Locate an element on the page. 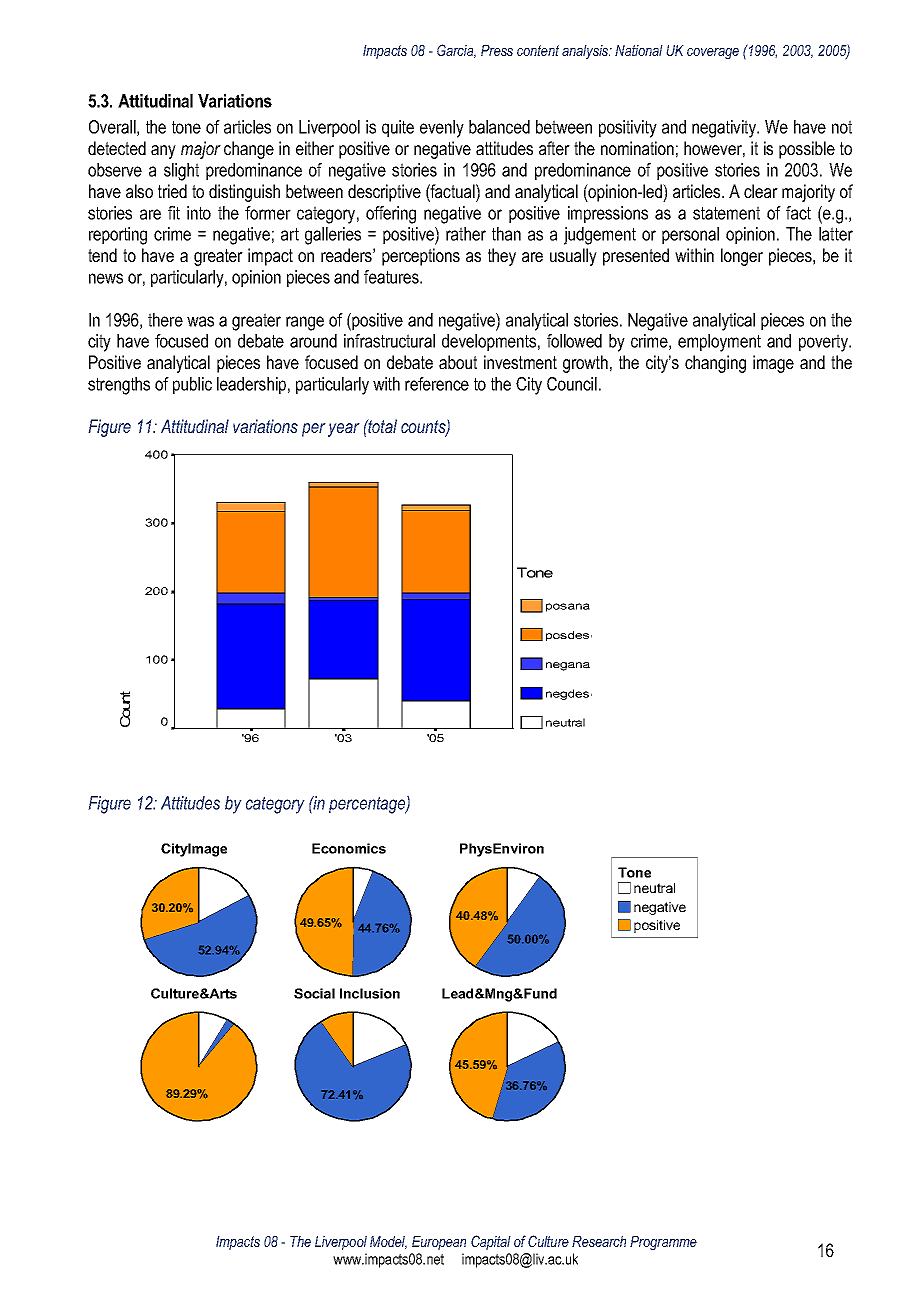  coverage is located at coordinates (713, 53).
